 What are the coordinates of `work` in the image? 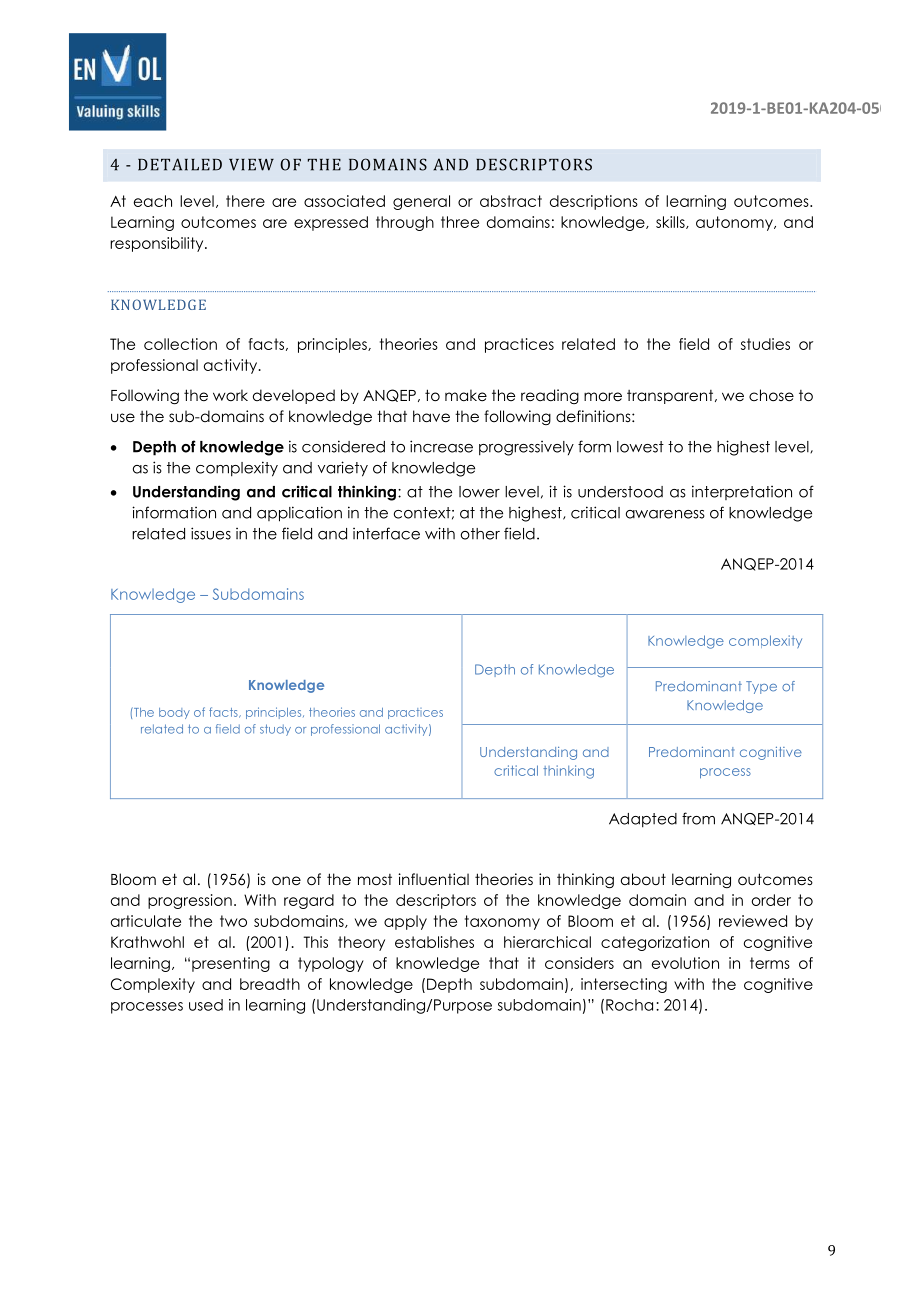 It's located at (230, 395).
